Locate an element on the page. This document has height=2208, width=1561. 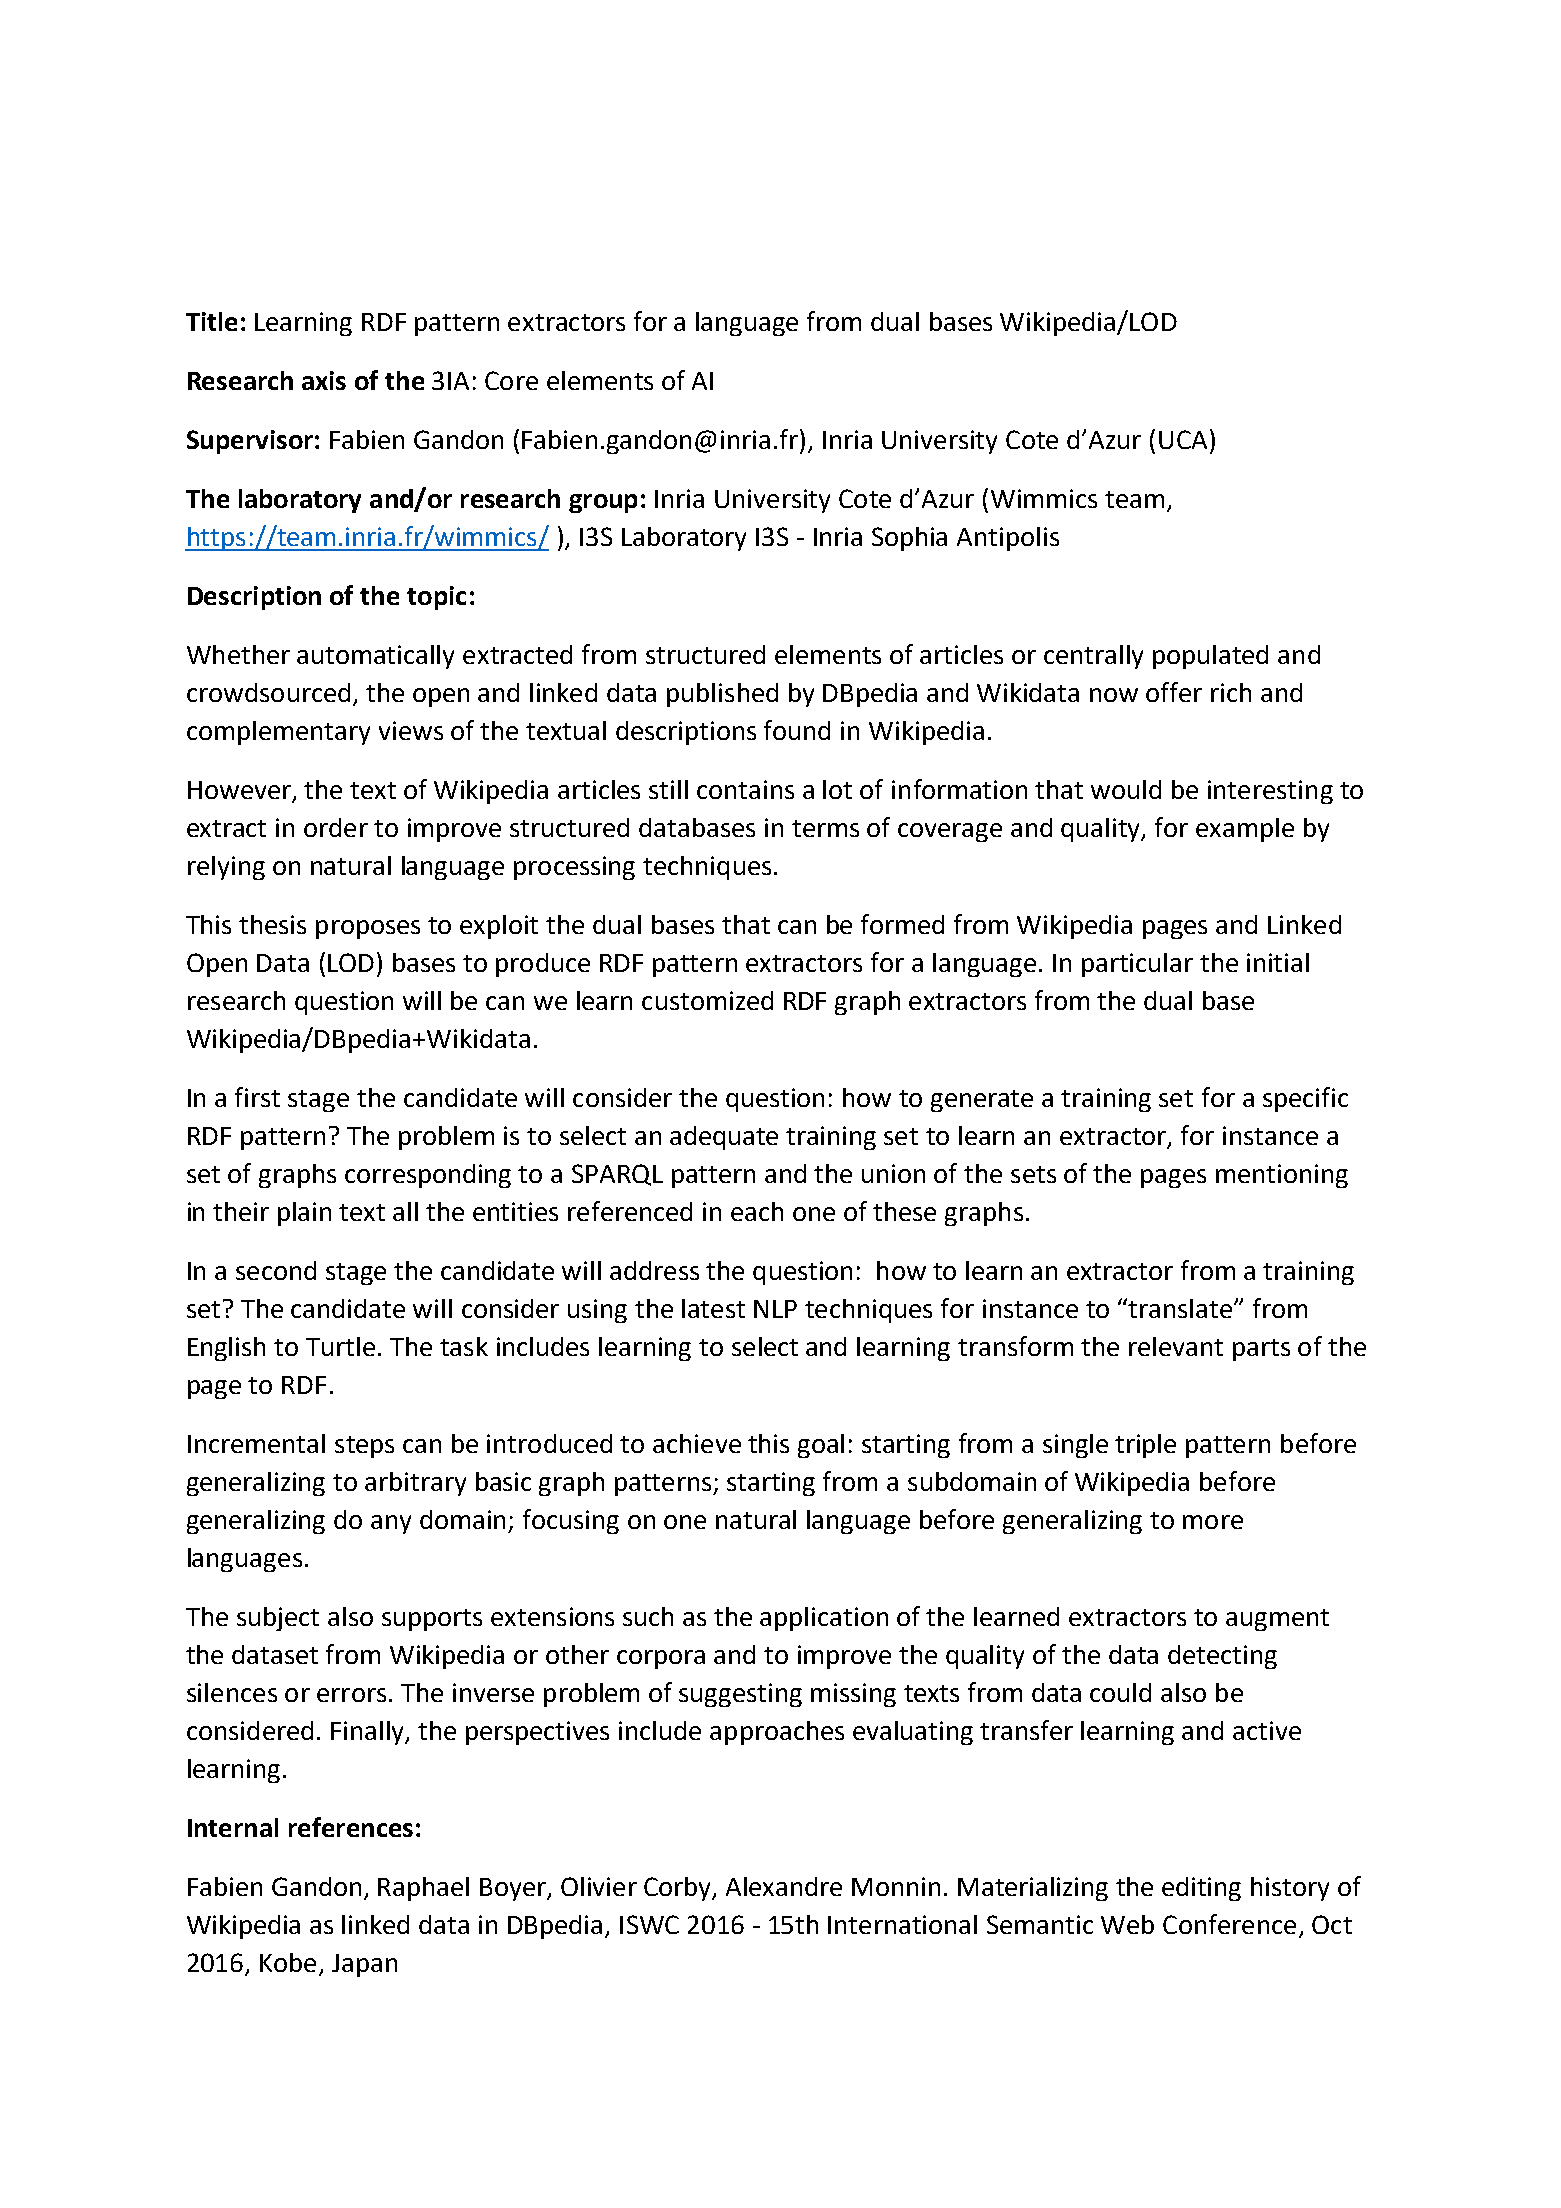
any is located at coordinates (391, 1524).
